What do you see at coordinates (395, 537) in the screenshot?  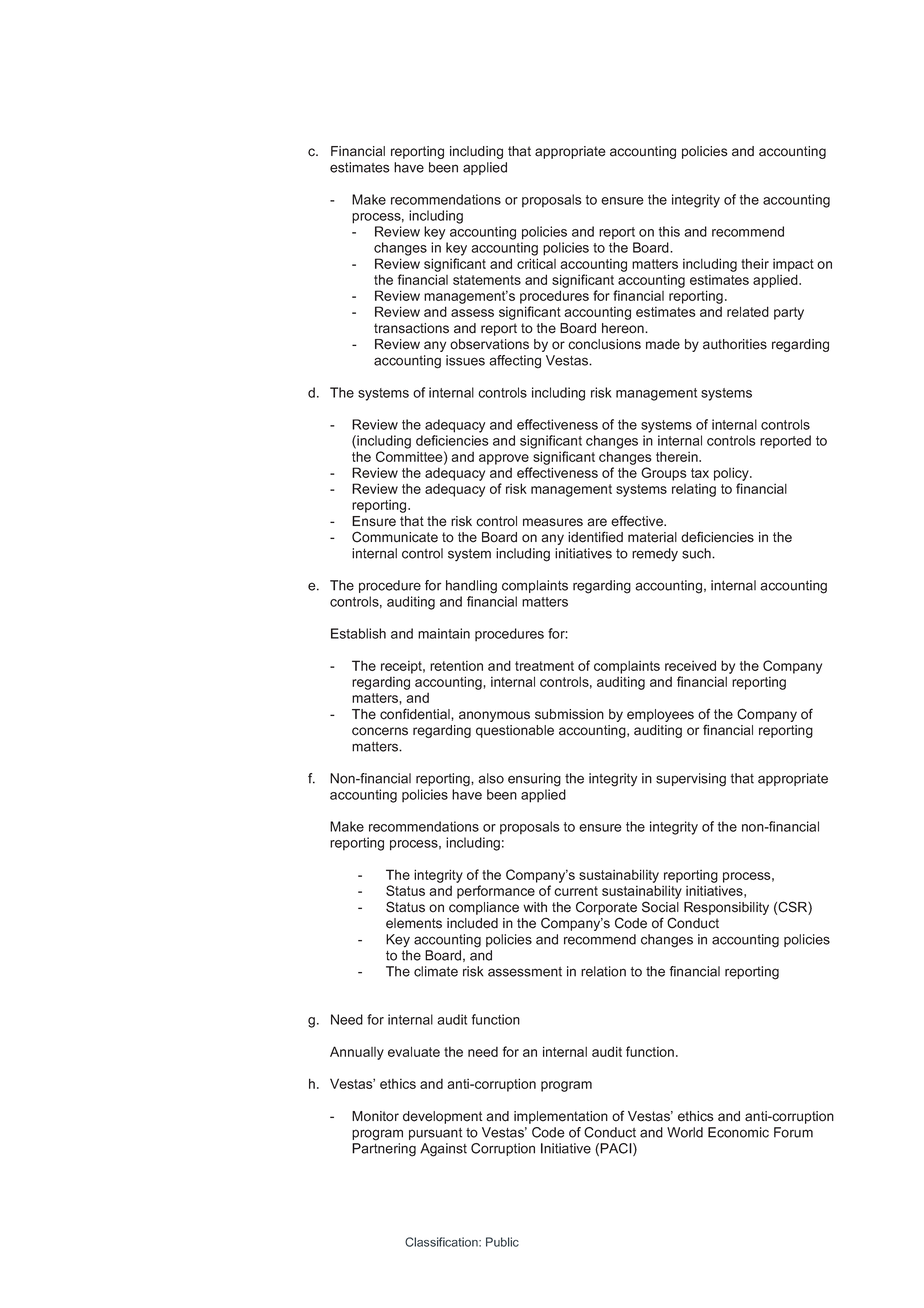 I see `Communicate` at bounding box center [395, 537].
